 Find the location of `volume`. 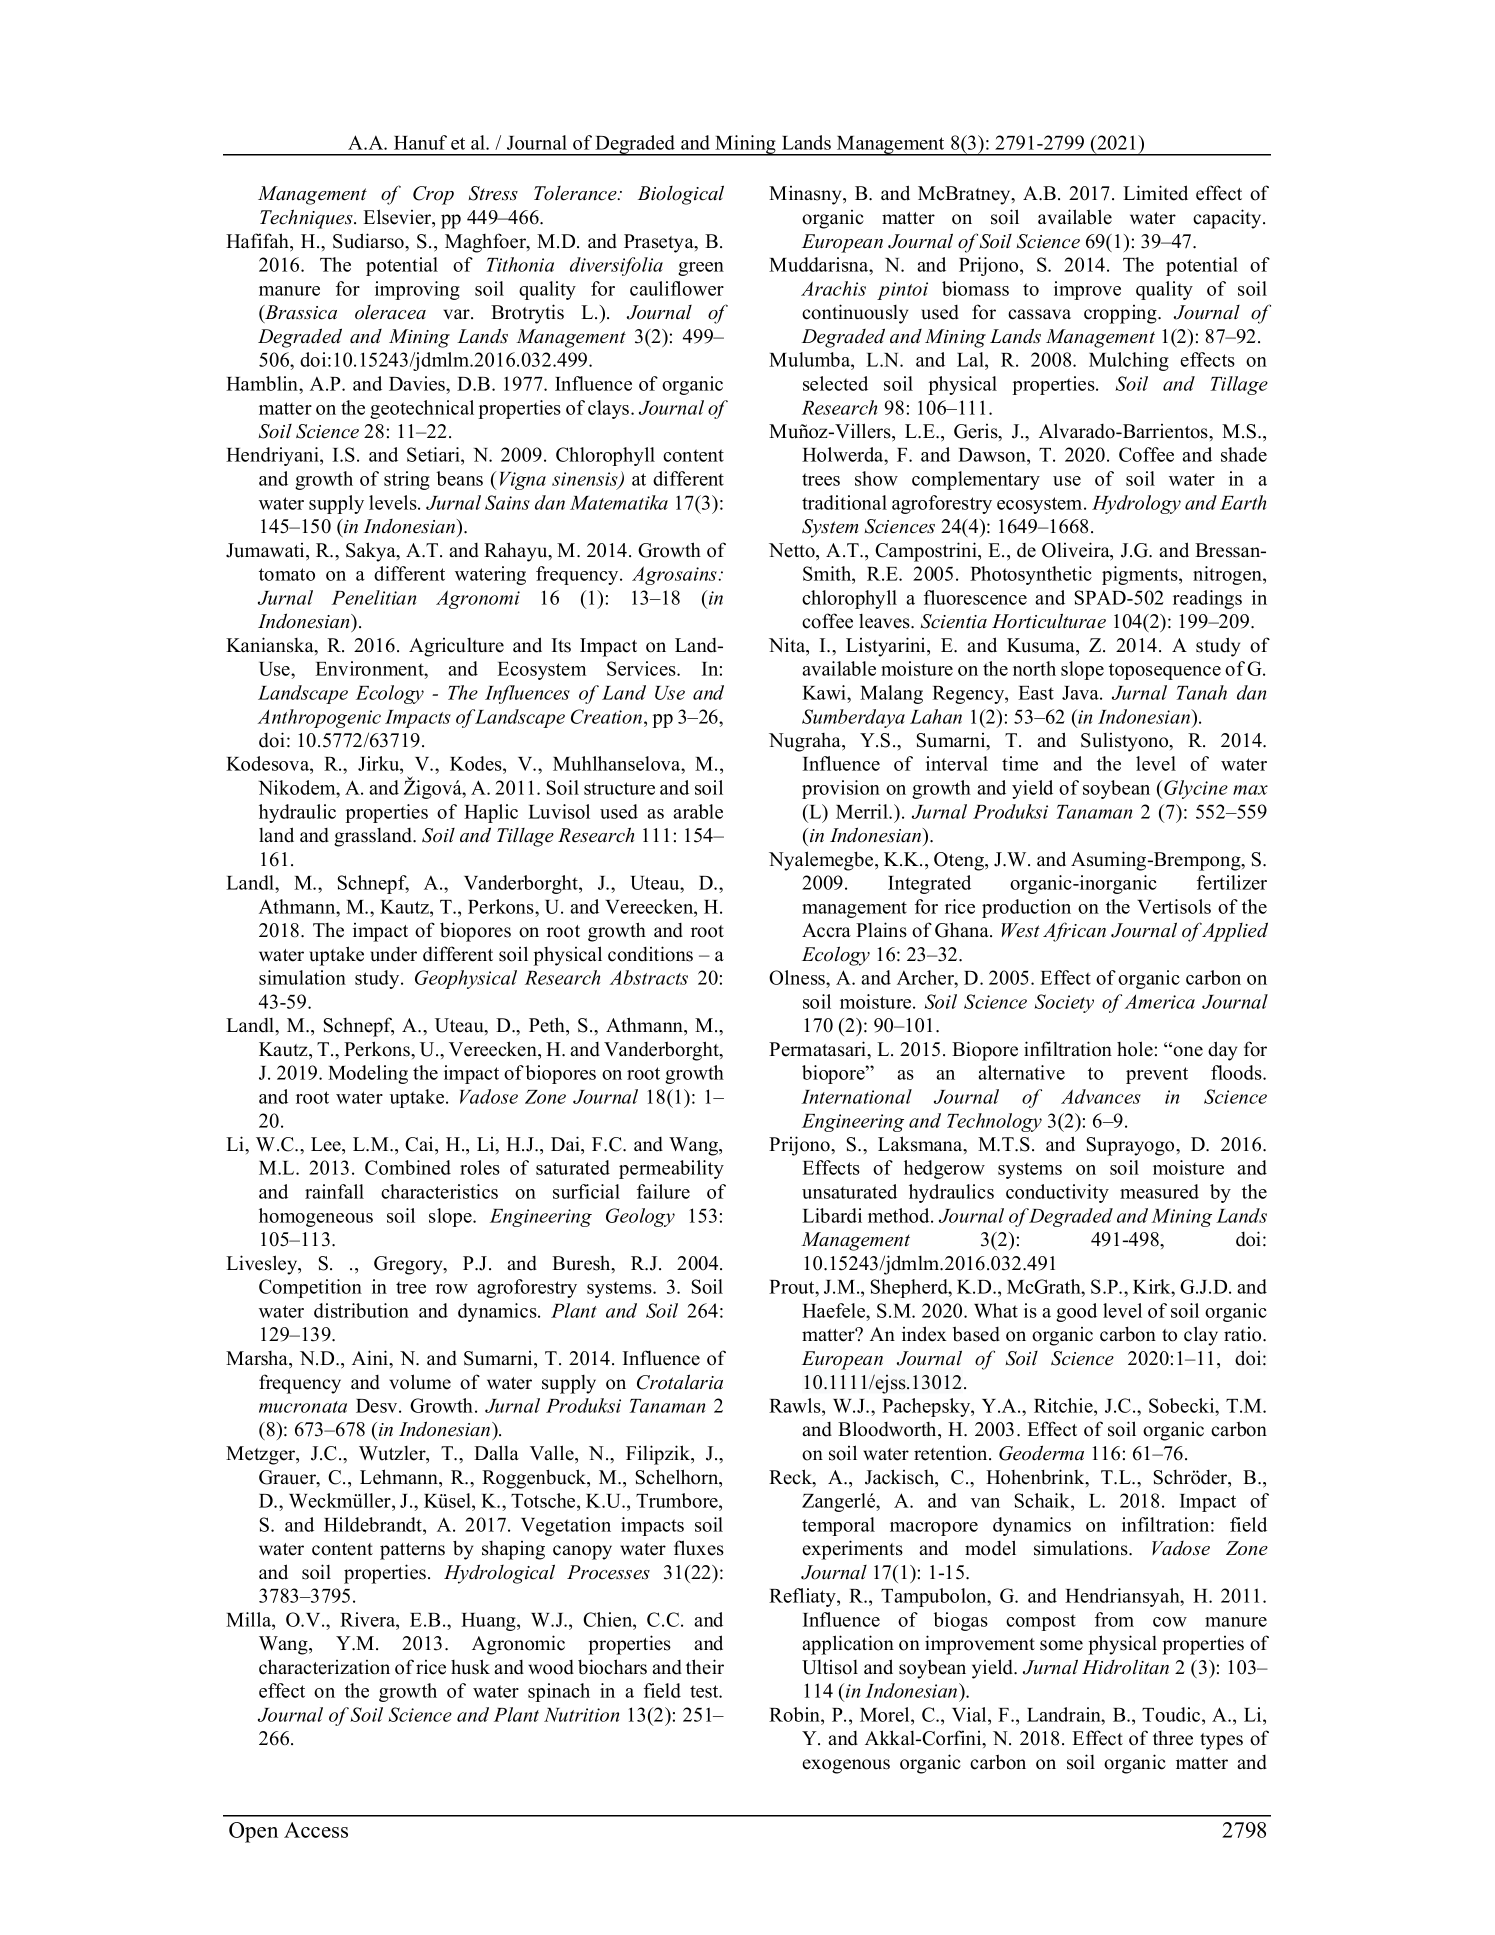

volume is located at coordinates (420, 1382).
